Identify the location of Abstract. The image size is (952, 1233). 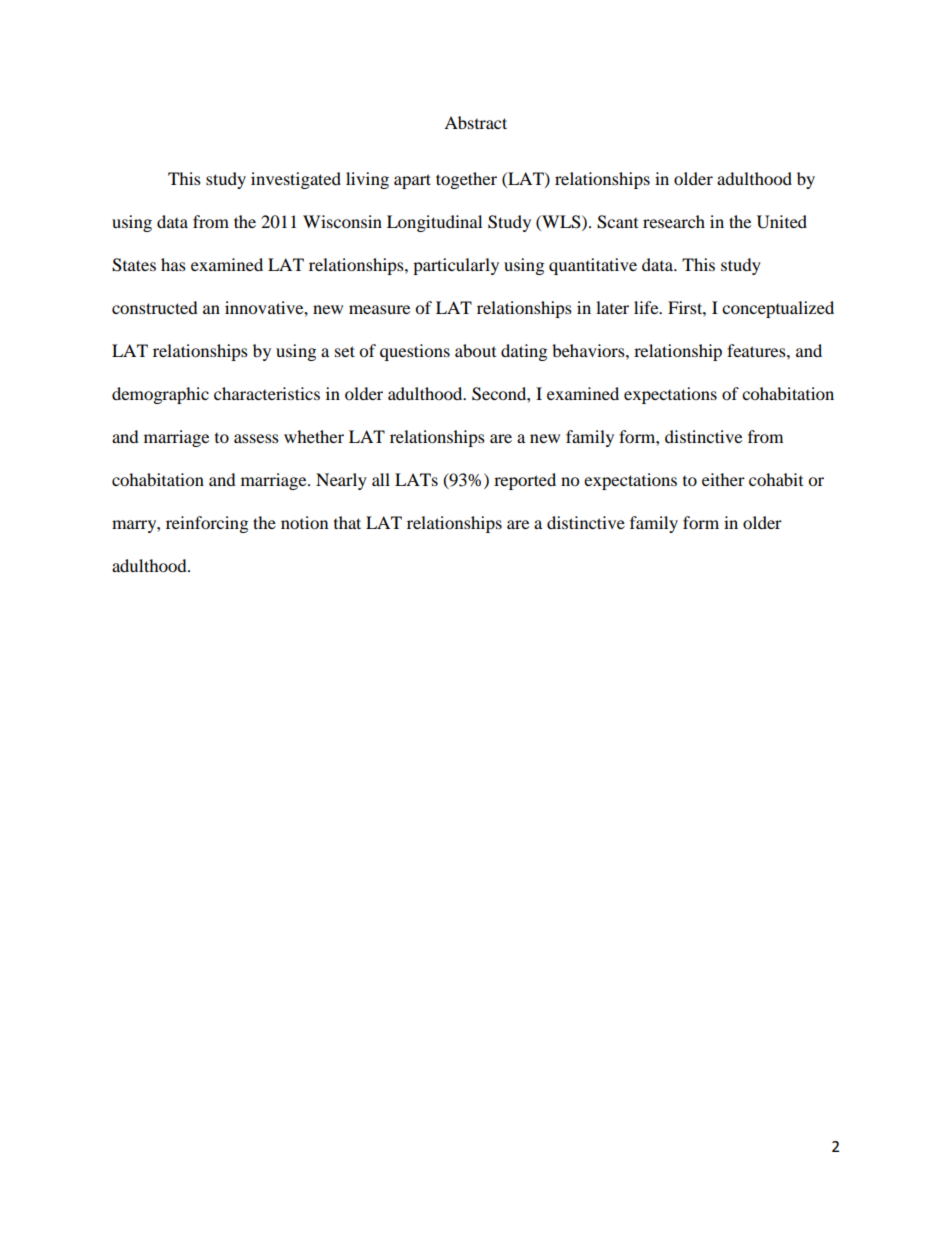
(475, 122).
